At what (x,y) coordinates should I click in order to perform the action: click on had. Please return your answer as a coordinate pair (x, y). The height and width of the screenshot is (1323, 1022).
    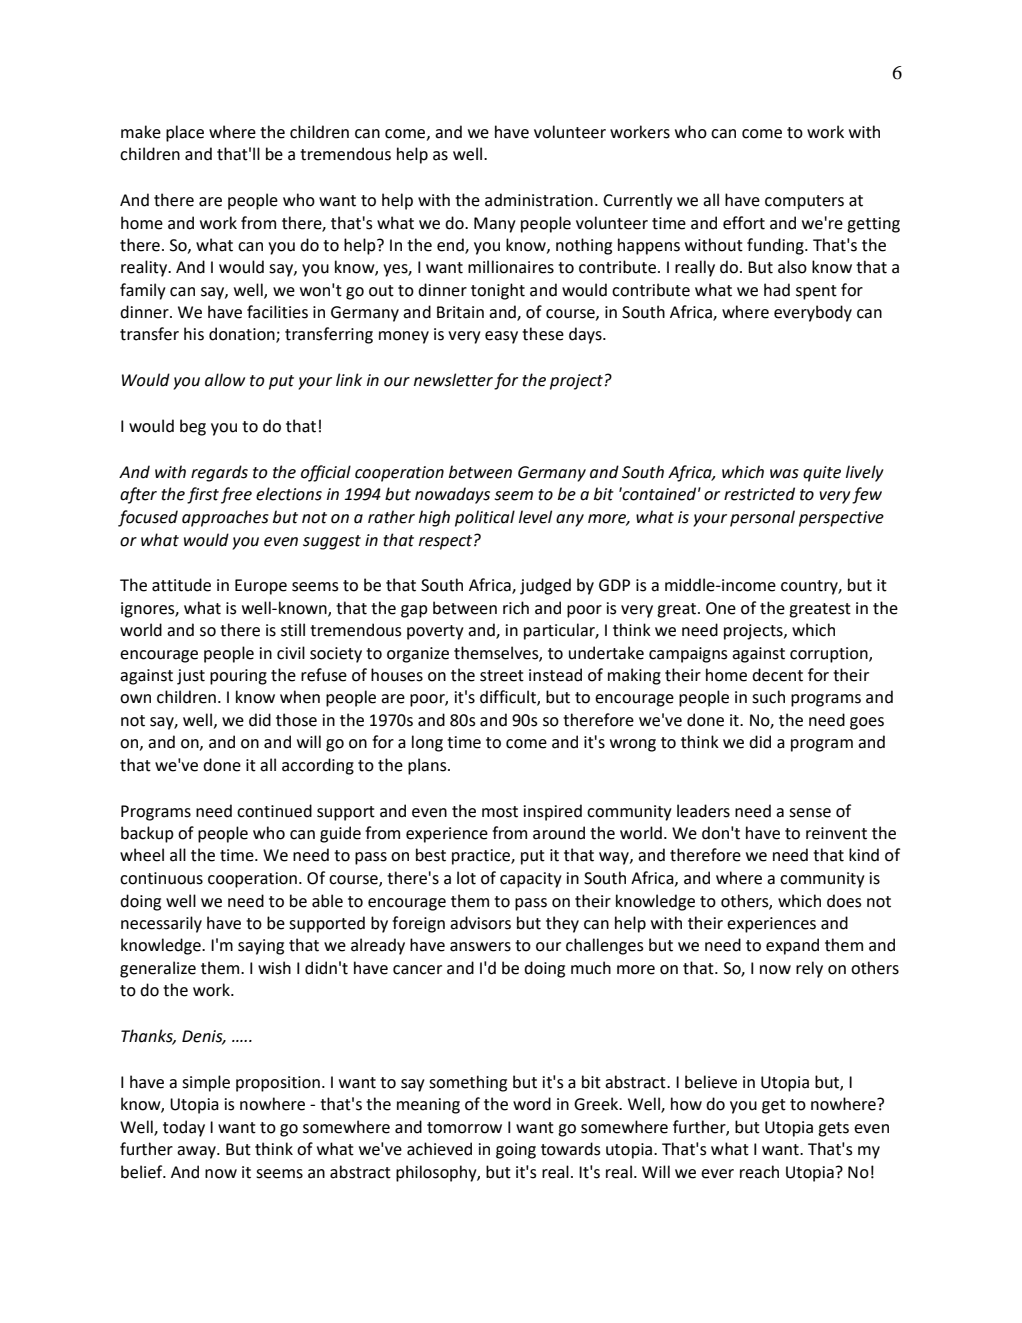
    Looking at the image, I should click on (777, 290).
